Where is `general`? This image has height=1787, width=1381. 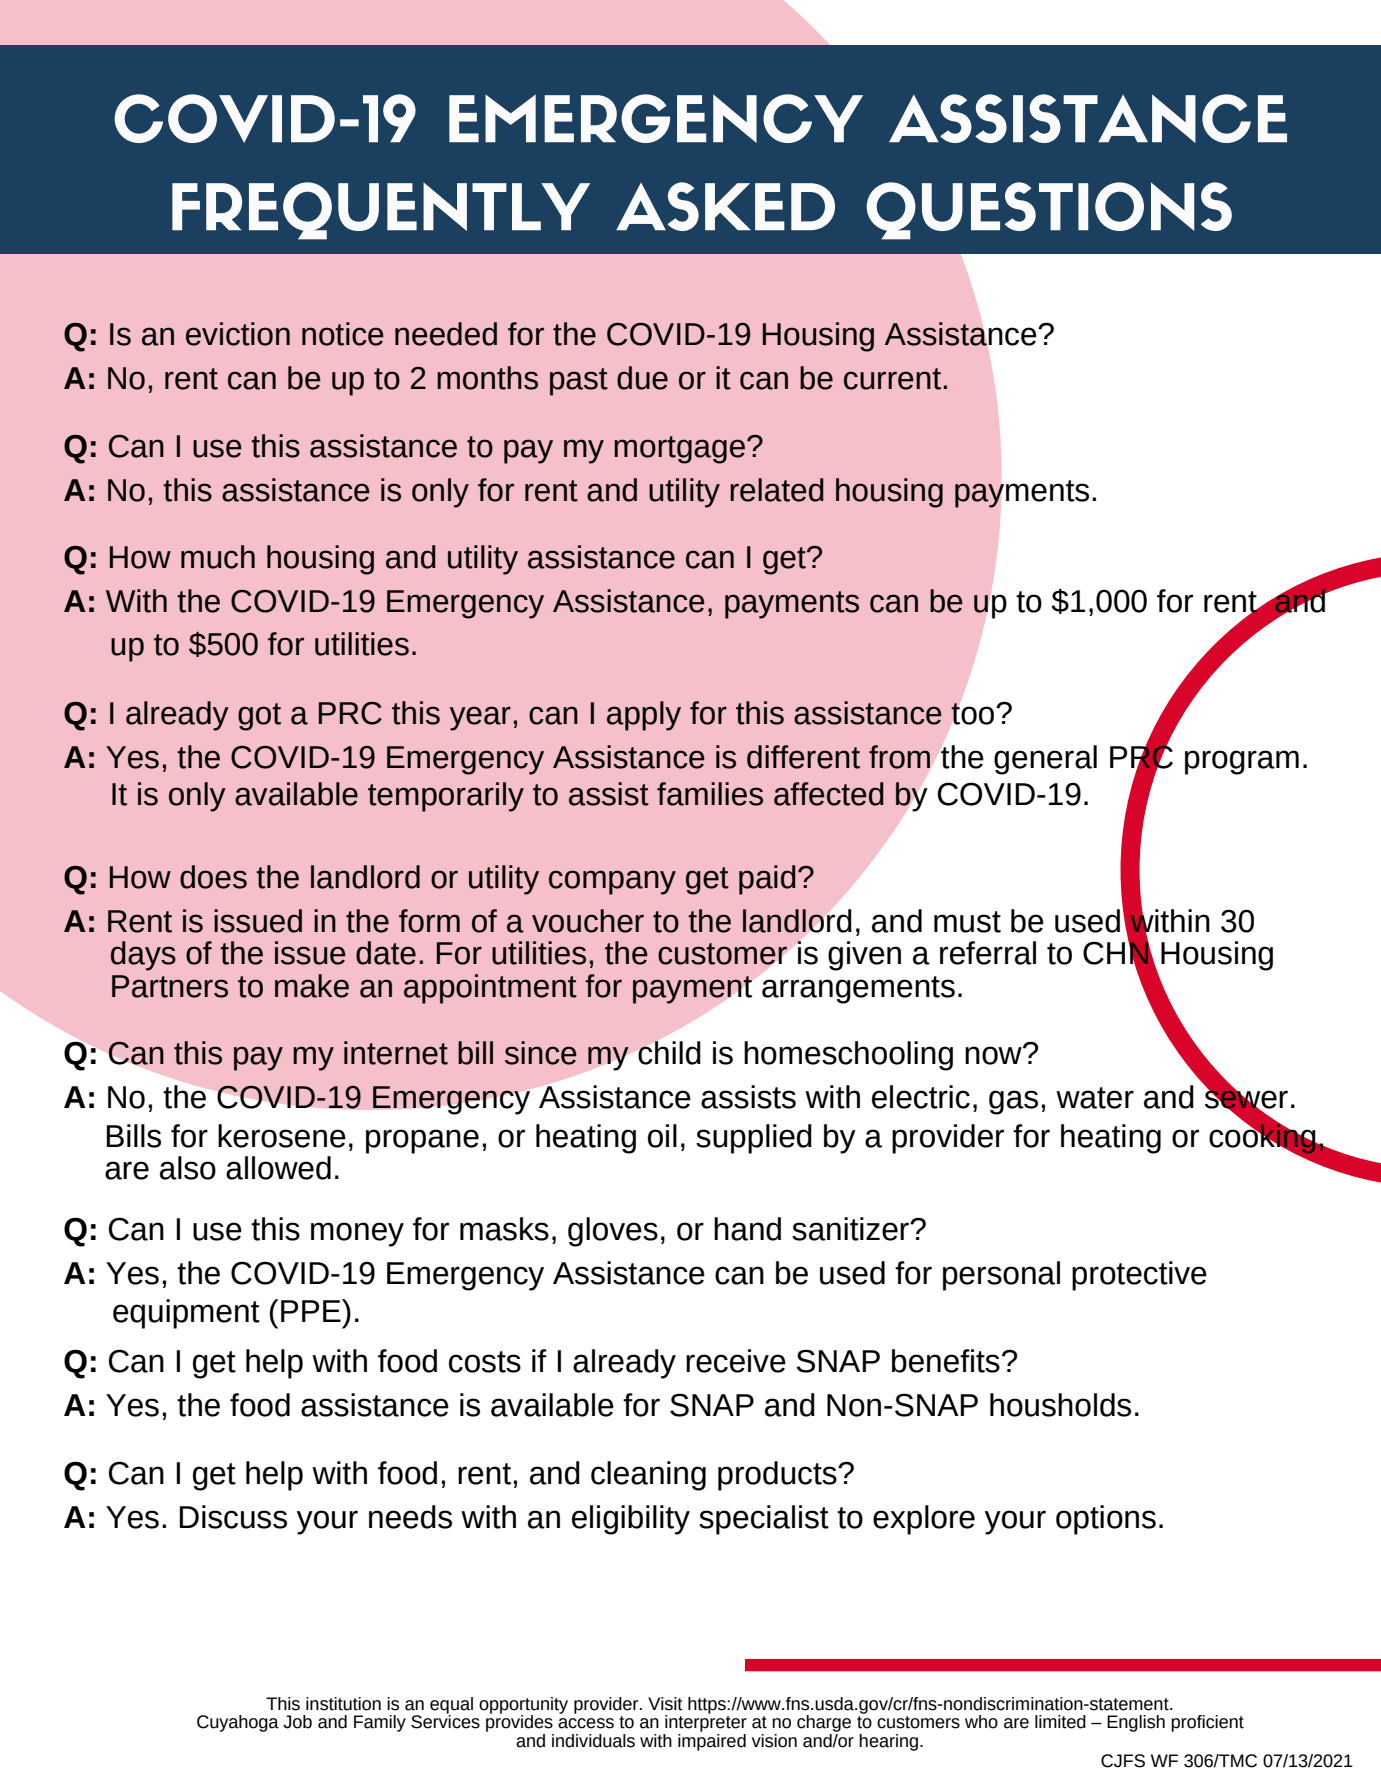 general is located at coordinates (1045, 760).
